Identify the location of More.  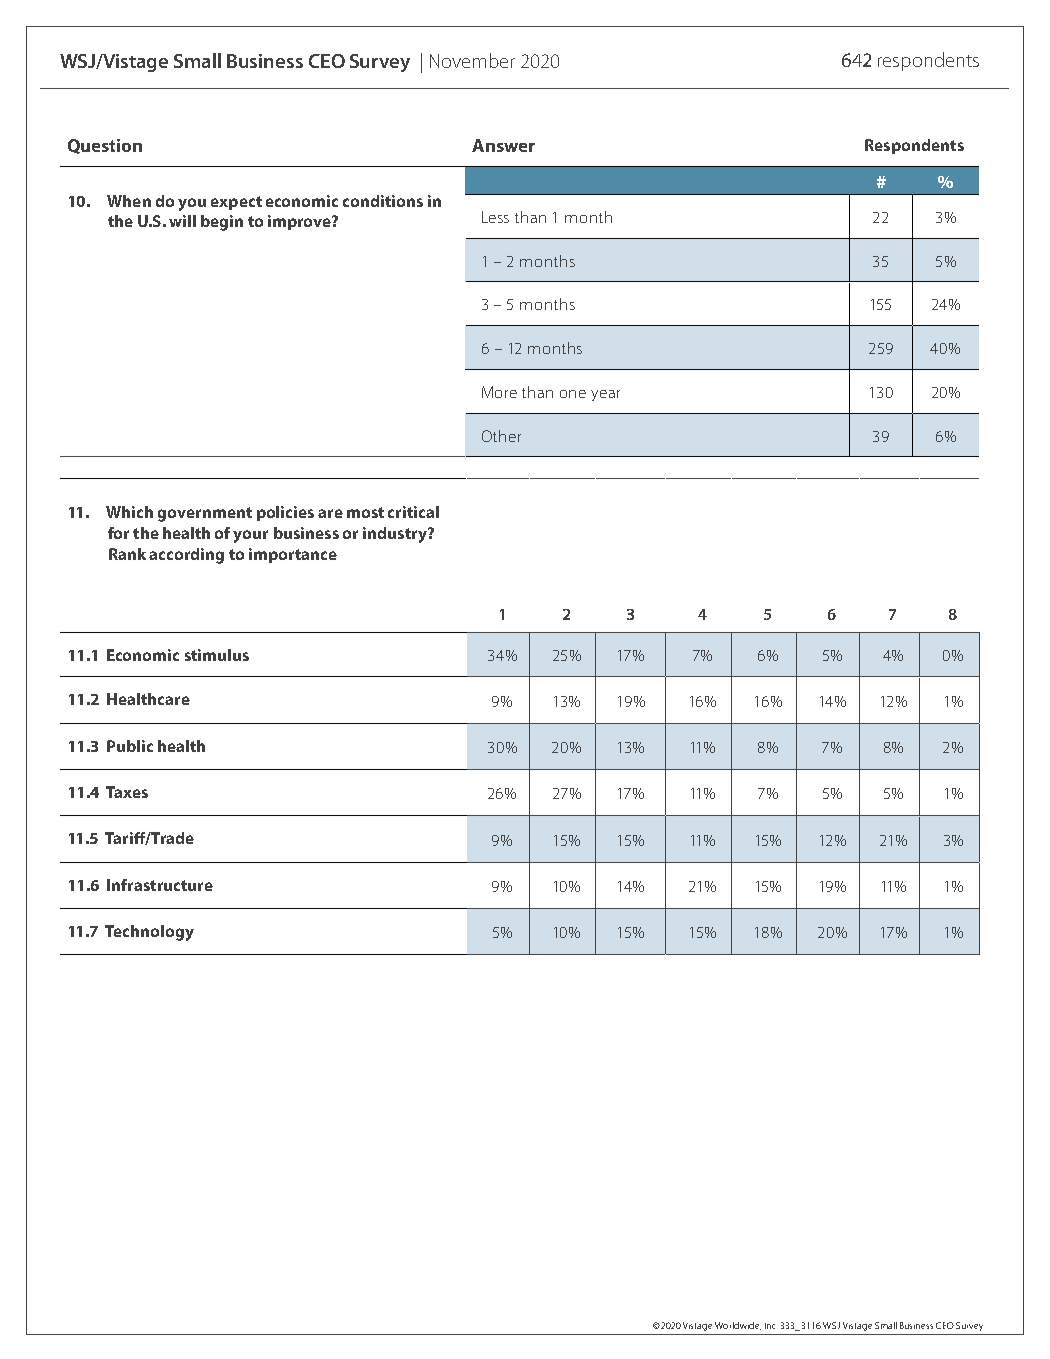
(499, 392).
